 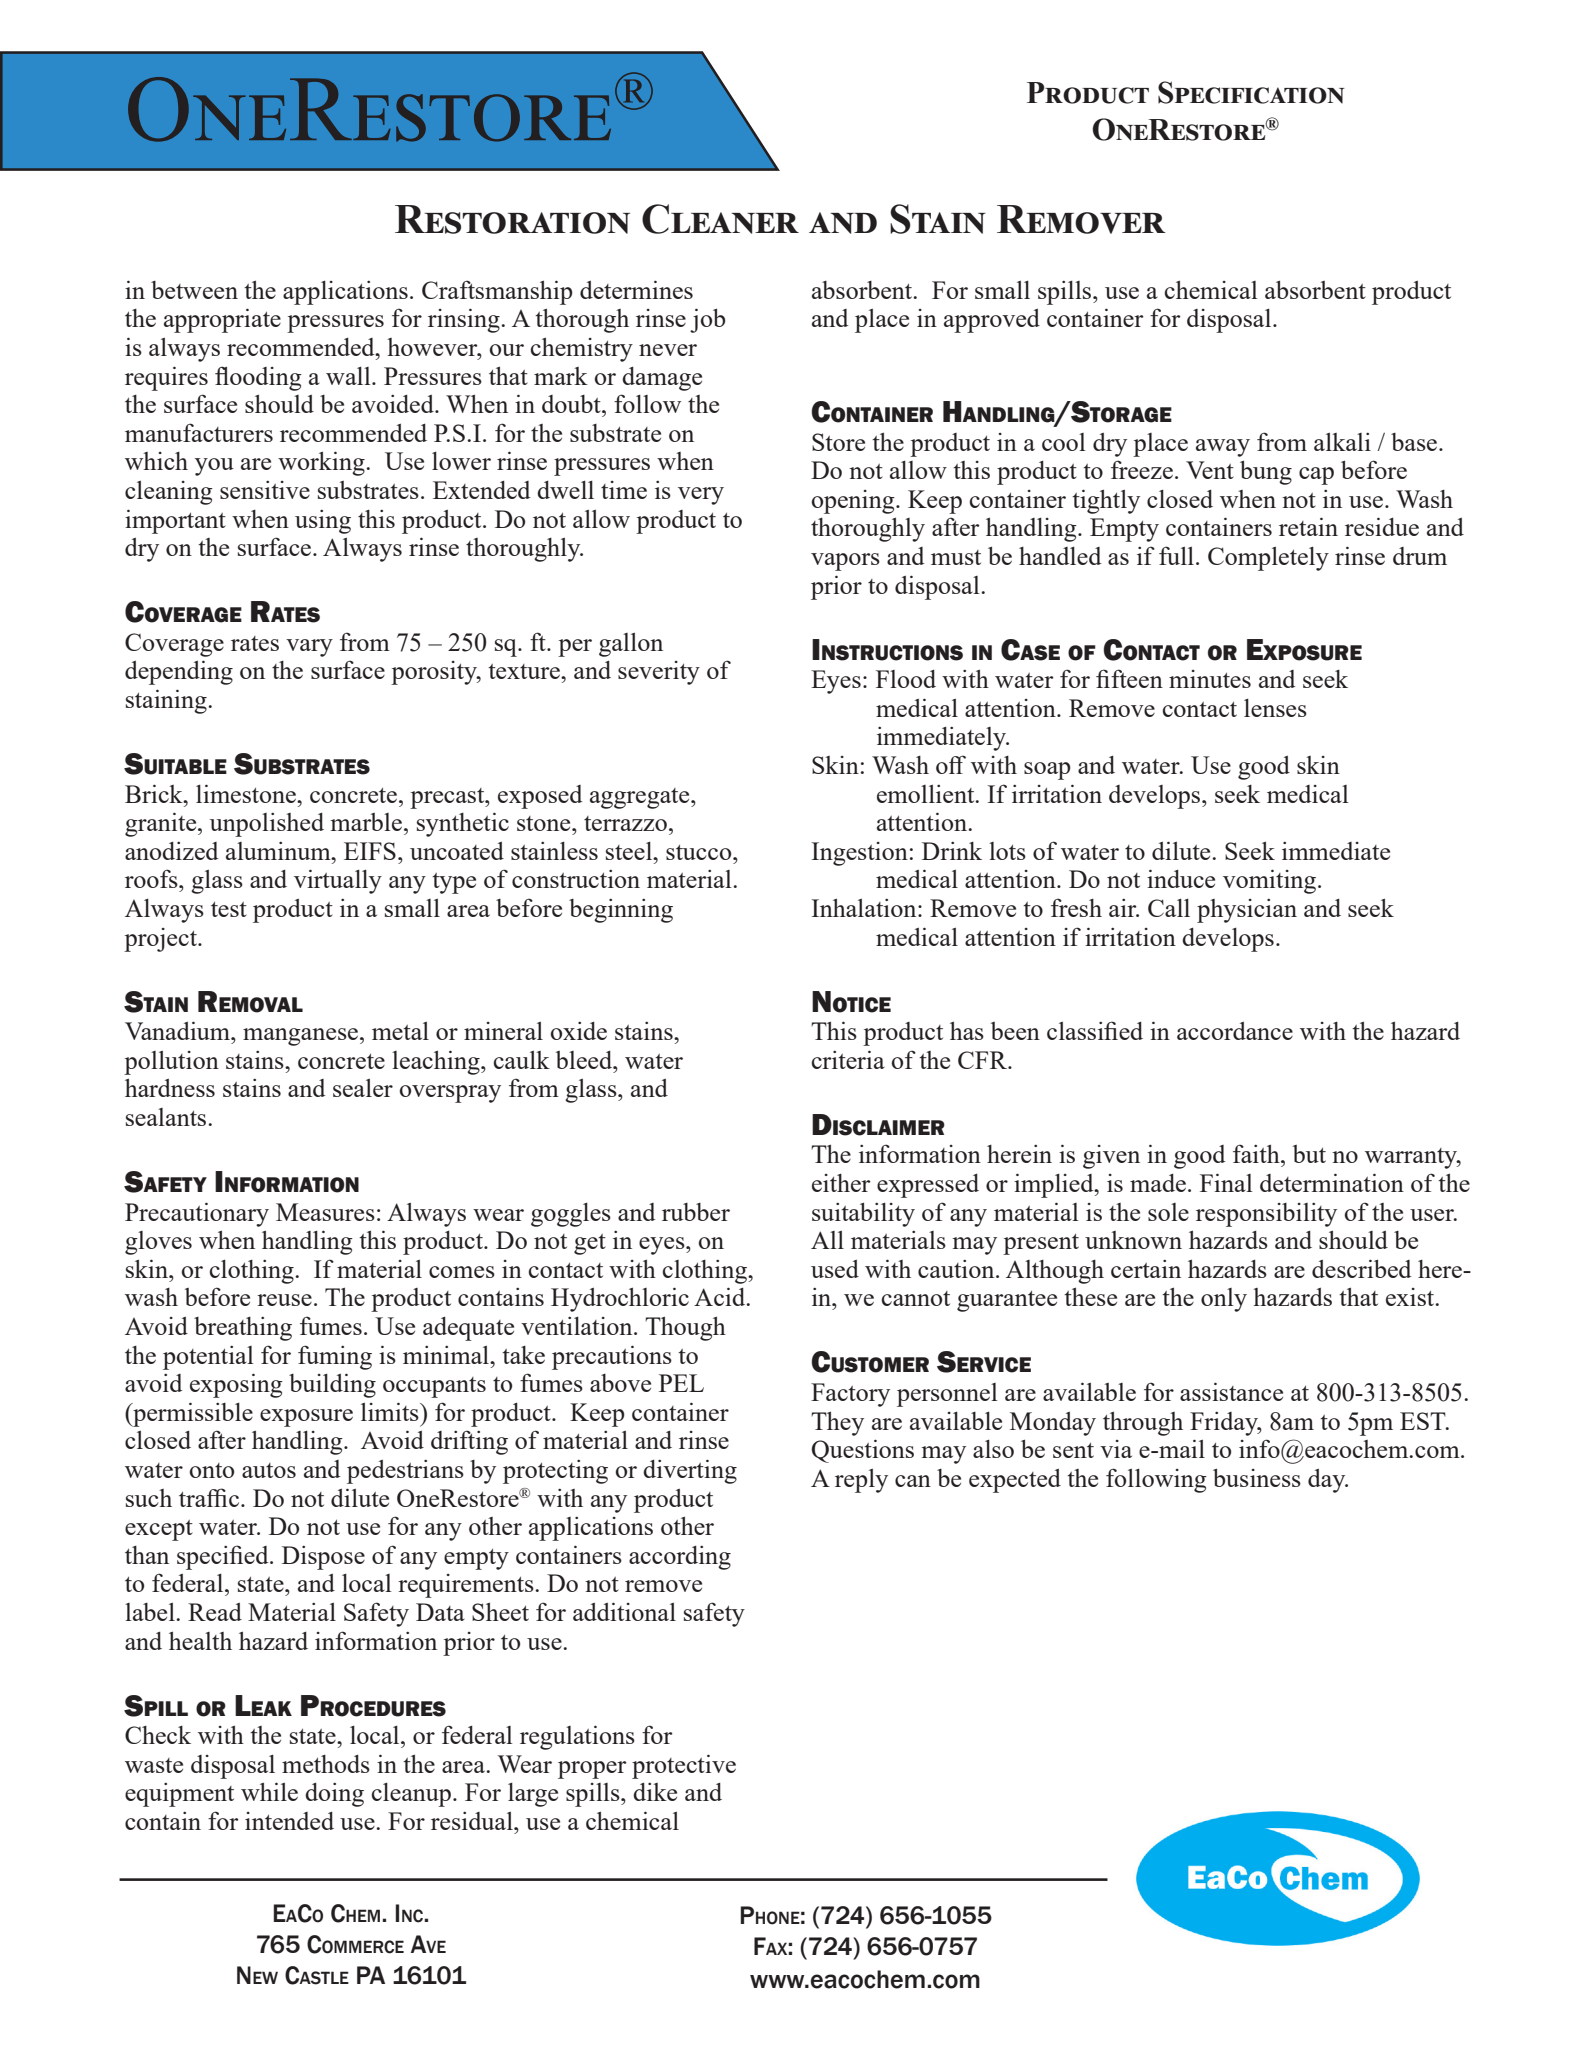 What do you see at coordinates (720, 219) in the page?
I see `Cleaner` at bounding box center [720, 219].
